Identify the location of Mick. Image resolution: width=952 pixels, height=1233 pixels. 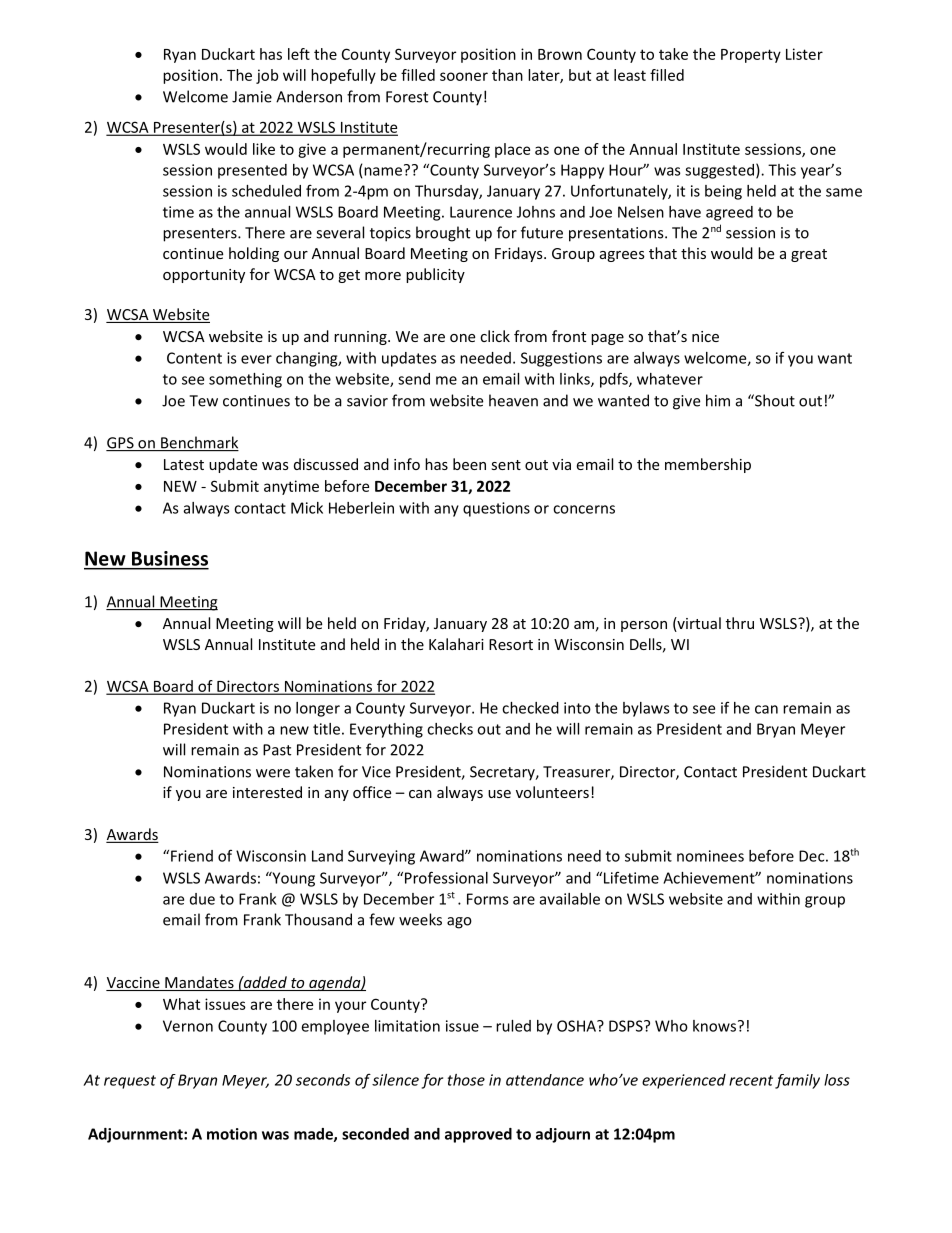
(307, 508).
